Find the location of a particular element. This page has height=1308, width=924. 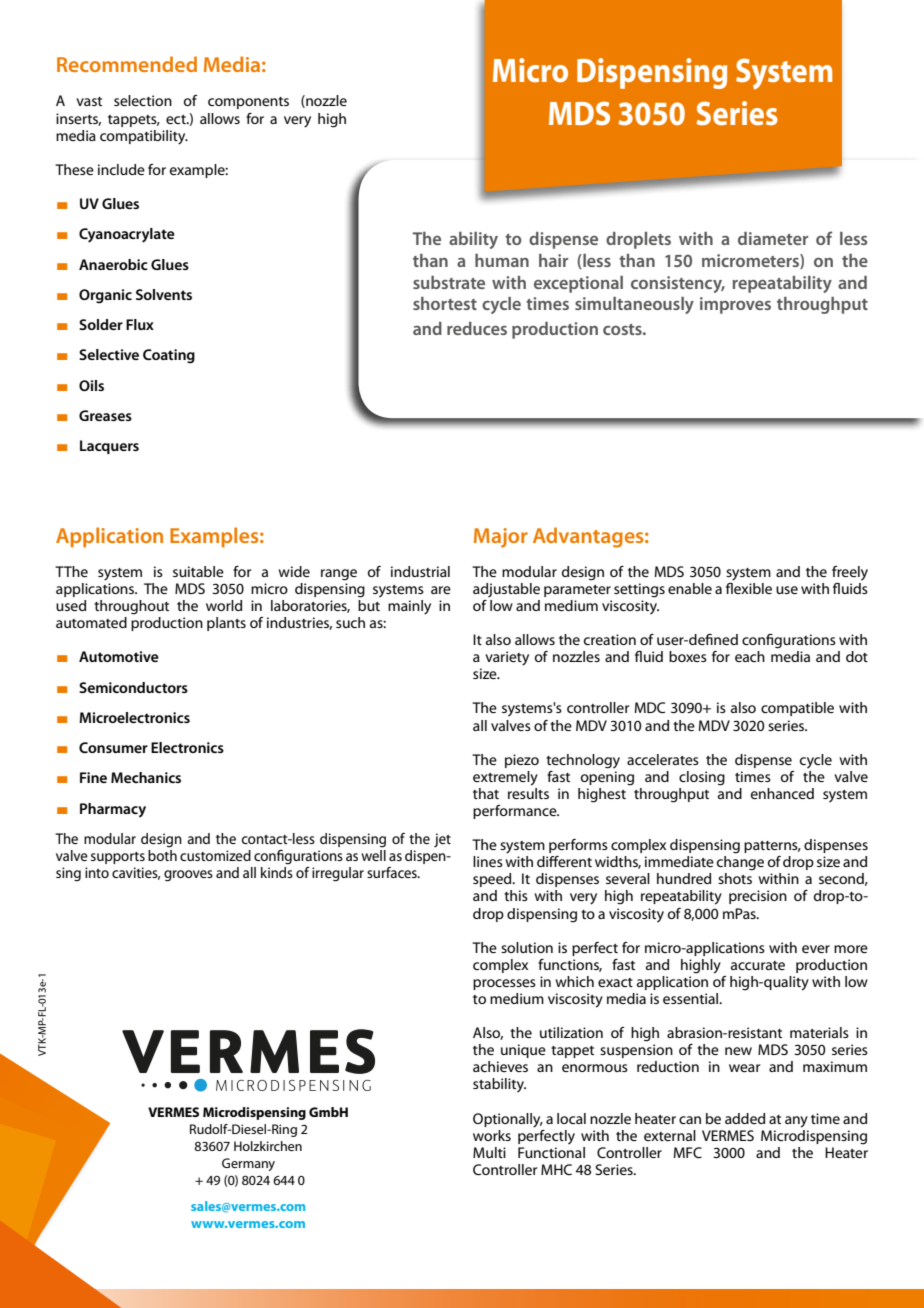

grooves is located at coordinates (188, 876).
